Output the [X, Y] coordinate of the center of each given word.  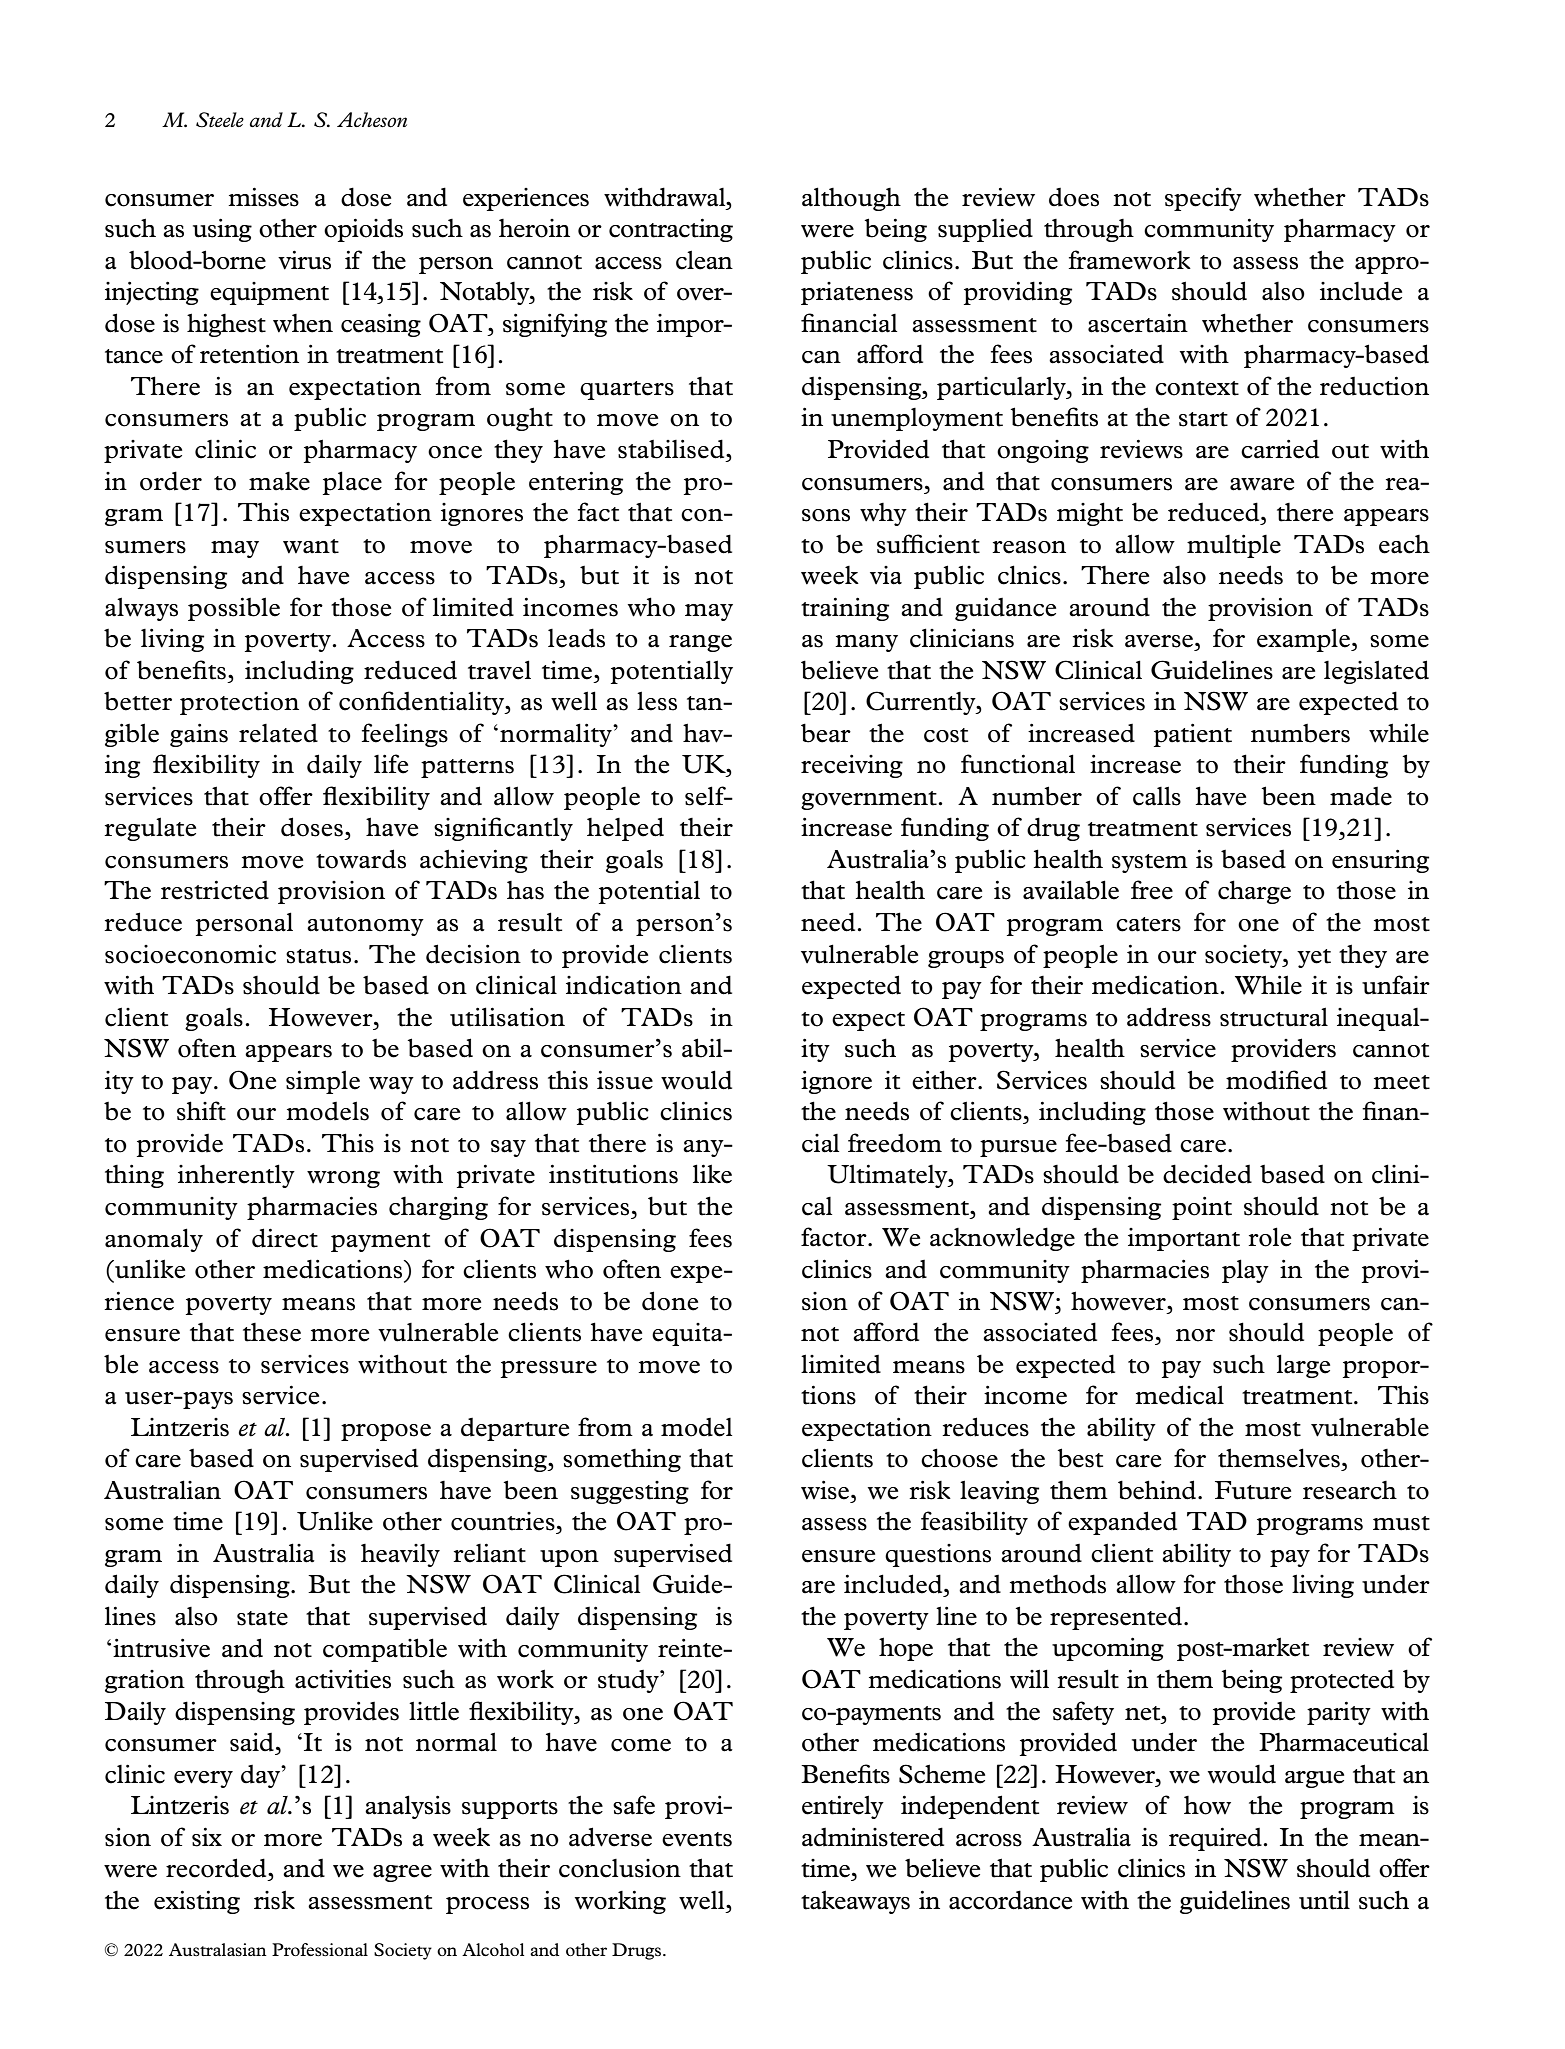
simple [323, 1082]
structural [1274, 1017]
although [851, 199]
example [1304, 640]
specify [1203, 199]
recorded [217, 1868]
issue [625, 1080]
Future [1253, 1490]
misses [263, 197]
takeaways [855, 1902]
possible [234, 609]
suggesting [630, 1492]
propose [386, 1432]
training [845, 609]
